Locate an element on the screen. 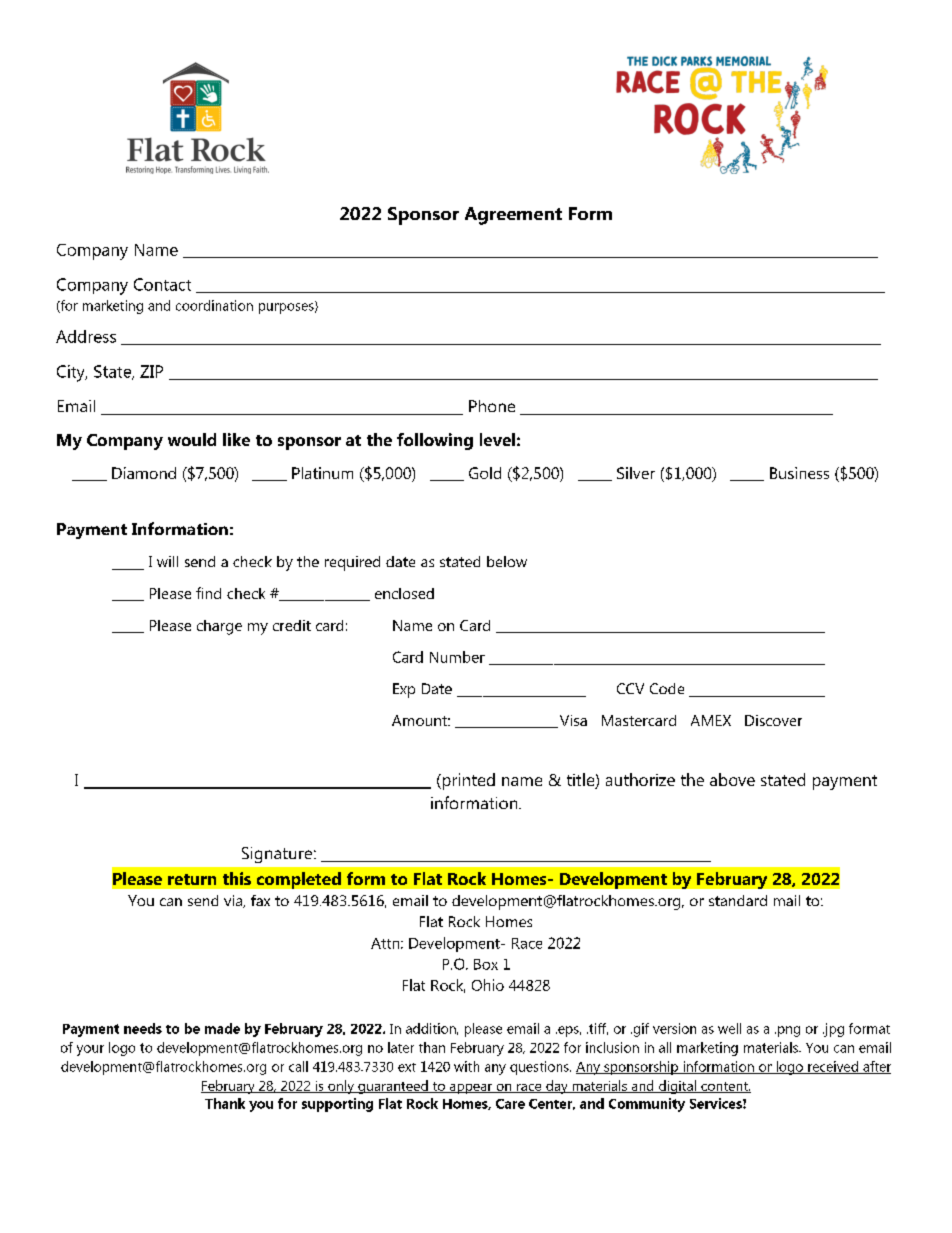 The height and width of the screenshot is (1233, 952). charge is located at coordinates (219, 627).
